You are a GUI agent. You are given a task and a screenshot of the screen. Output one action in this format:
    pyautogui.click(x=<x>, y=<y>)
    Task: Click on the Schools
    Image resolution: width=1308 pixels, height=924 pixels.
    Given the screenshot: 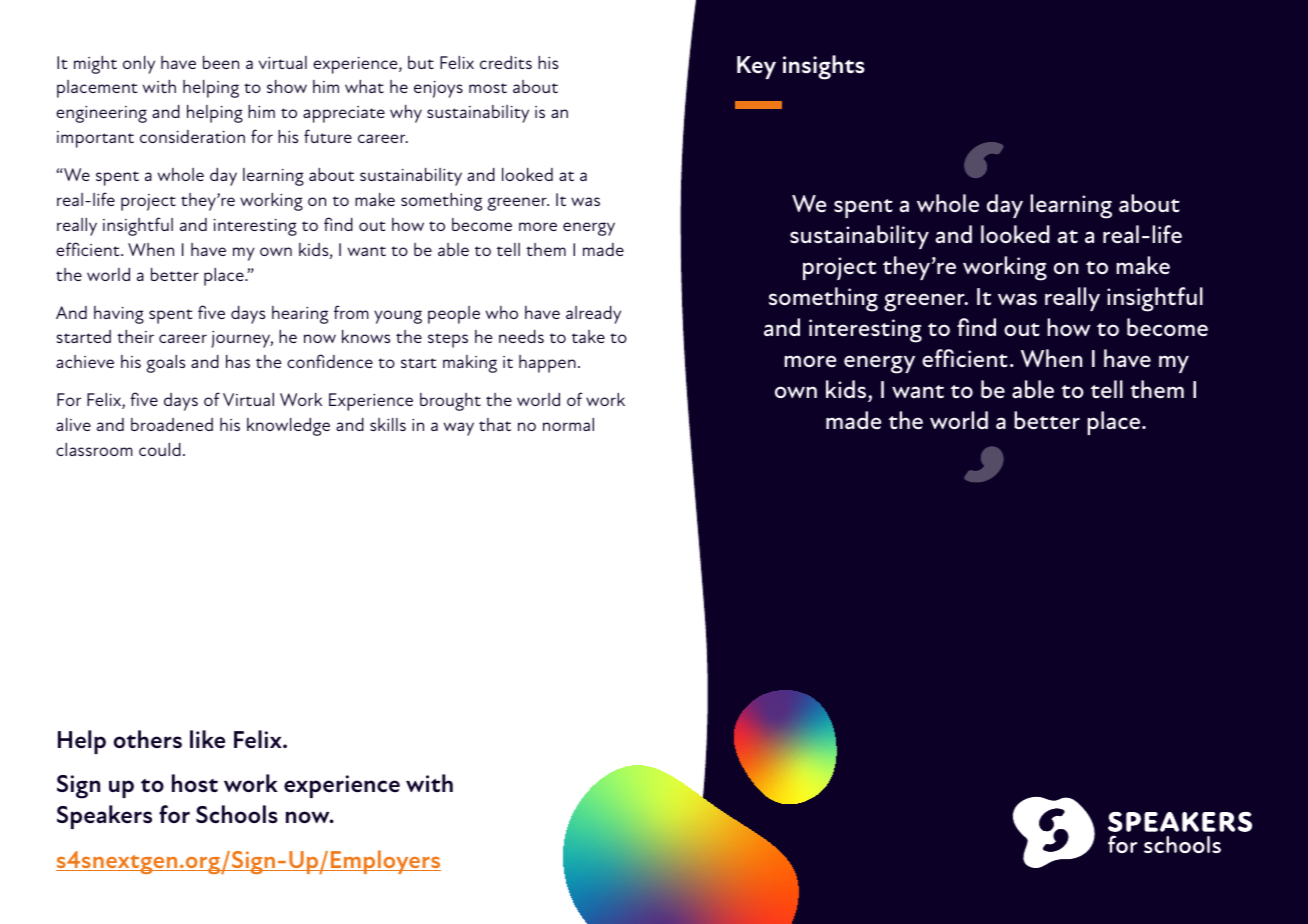 What is the action you would take?
    pyautogui.click(x=237, y=814)
